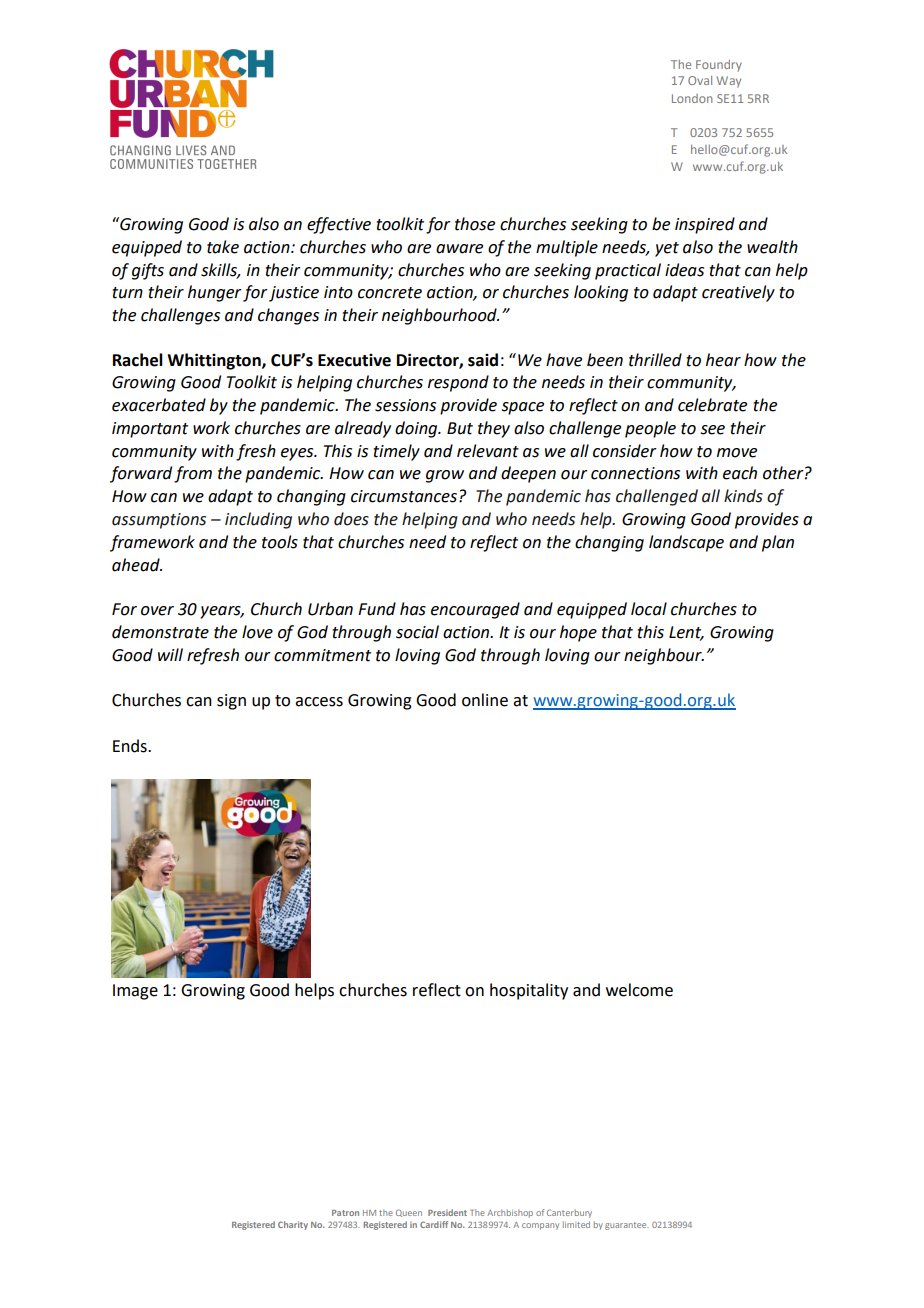 The width and height of the page is (924, 1308). What do you see at coordinates (193, 474) in the page?
I see `from` at bounding box center [193, 474].
